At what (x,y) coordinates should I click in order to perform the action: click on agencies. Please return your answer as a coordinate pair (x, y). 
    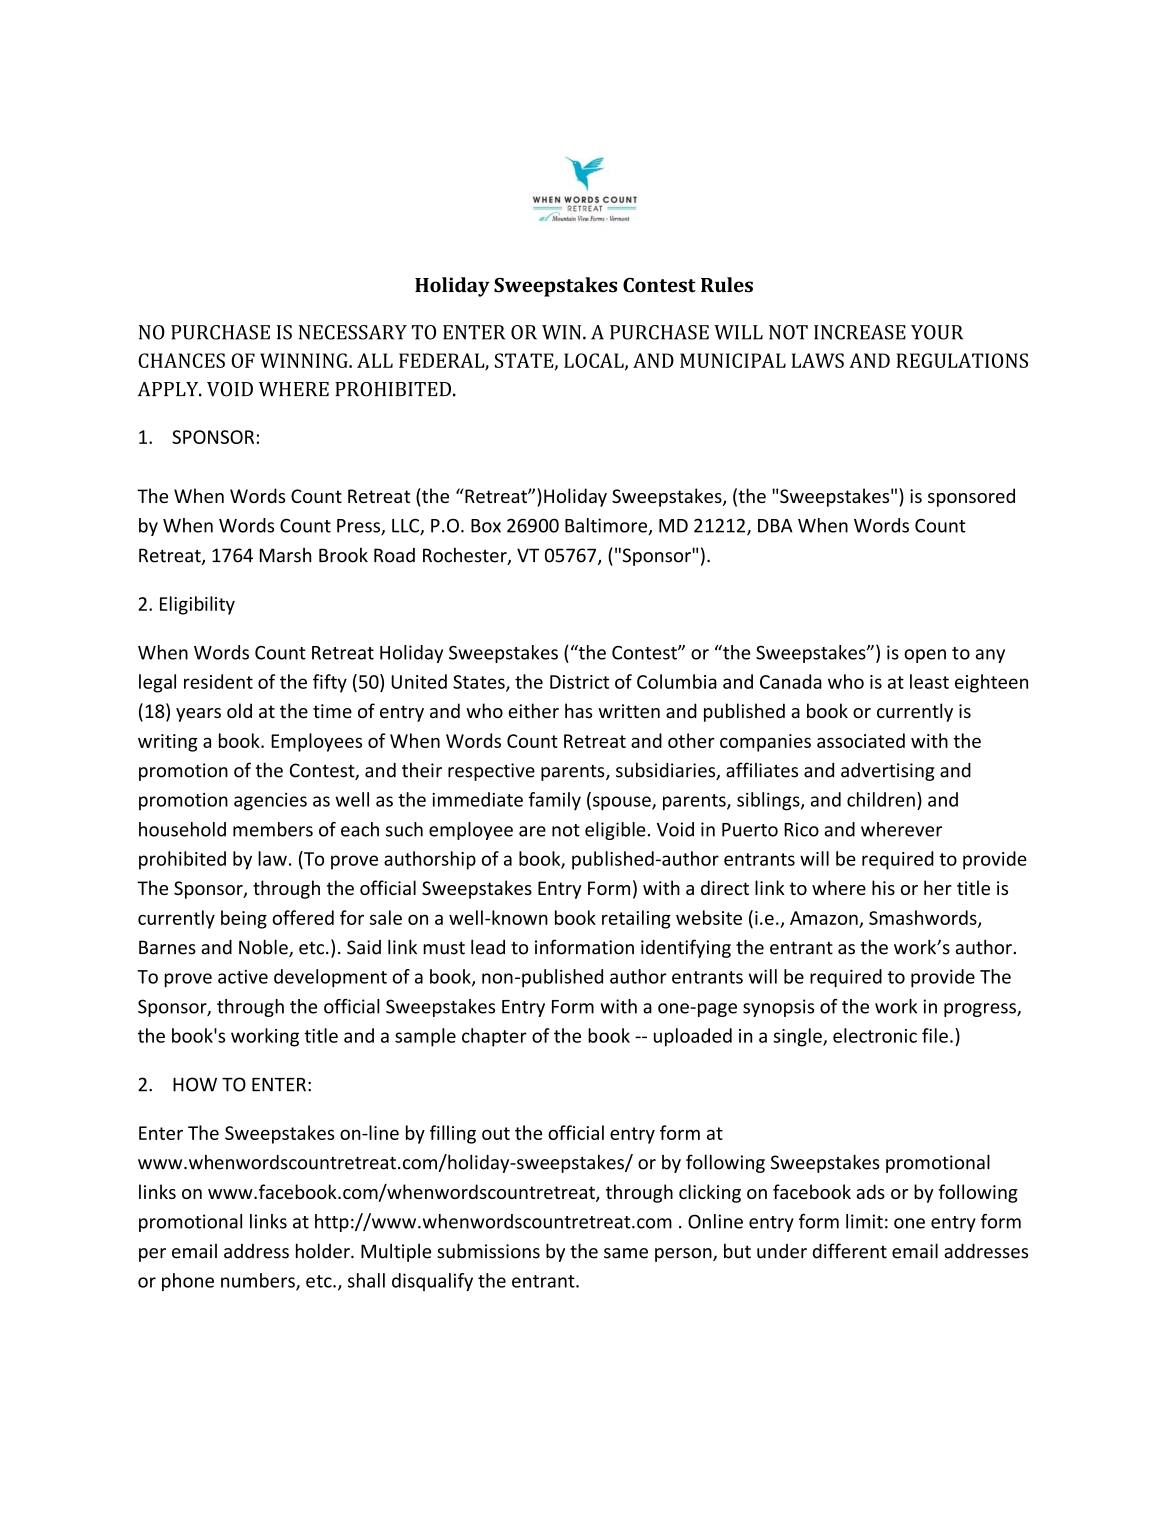
    Looking at the image, I should click on (270, 802).
